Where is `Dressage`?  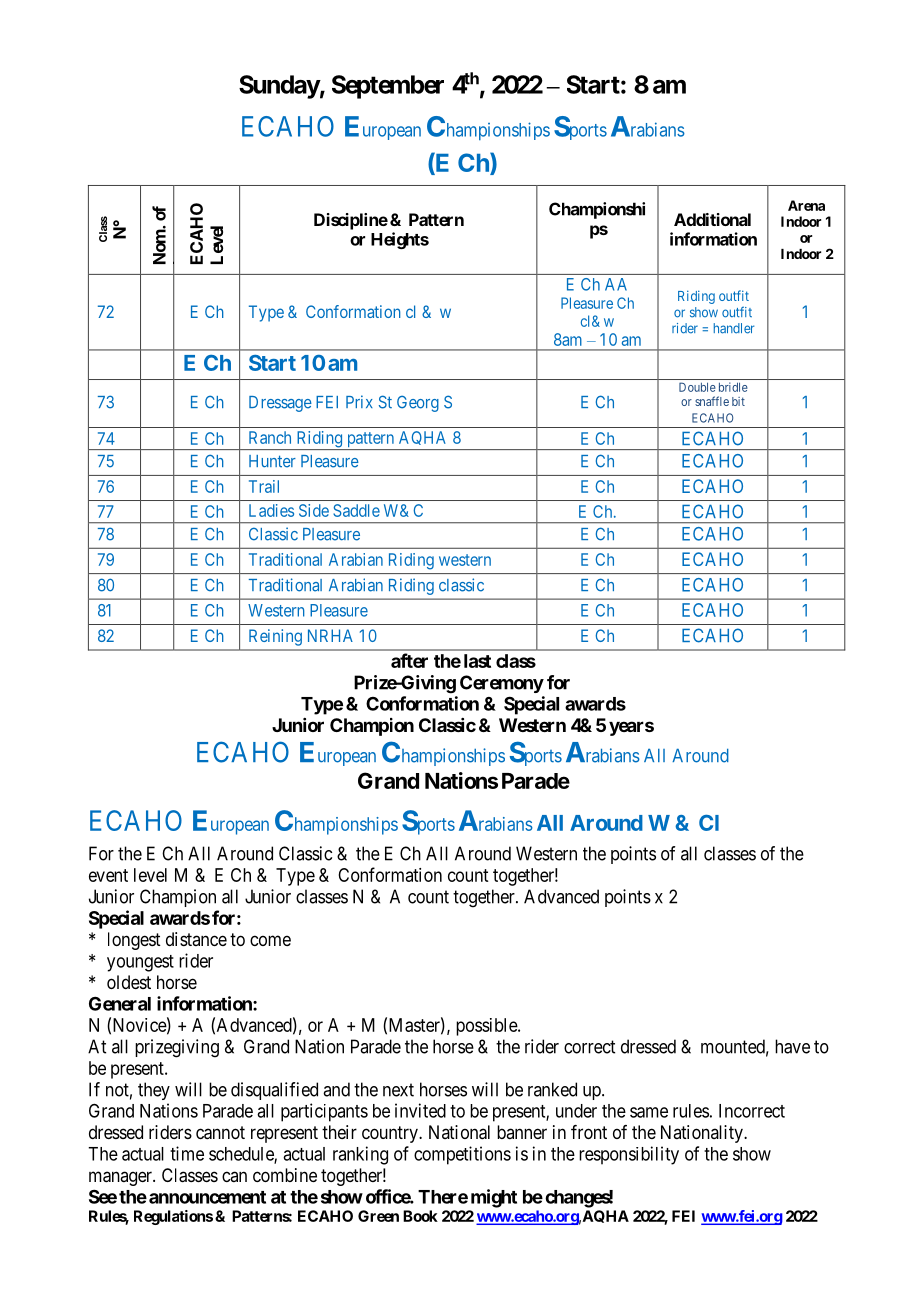
Dressage is located at coordinates (280, 404).
